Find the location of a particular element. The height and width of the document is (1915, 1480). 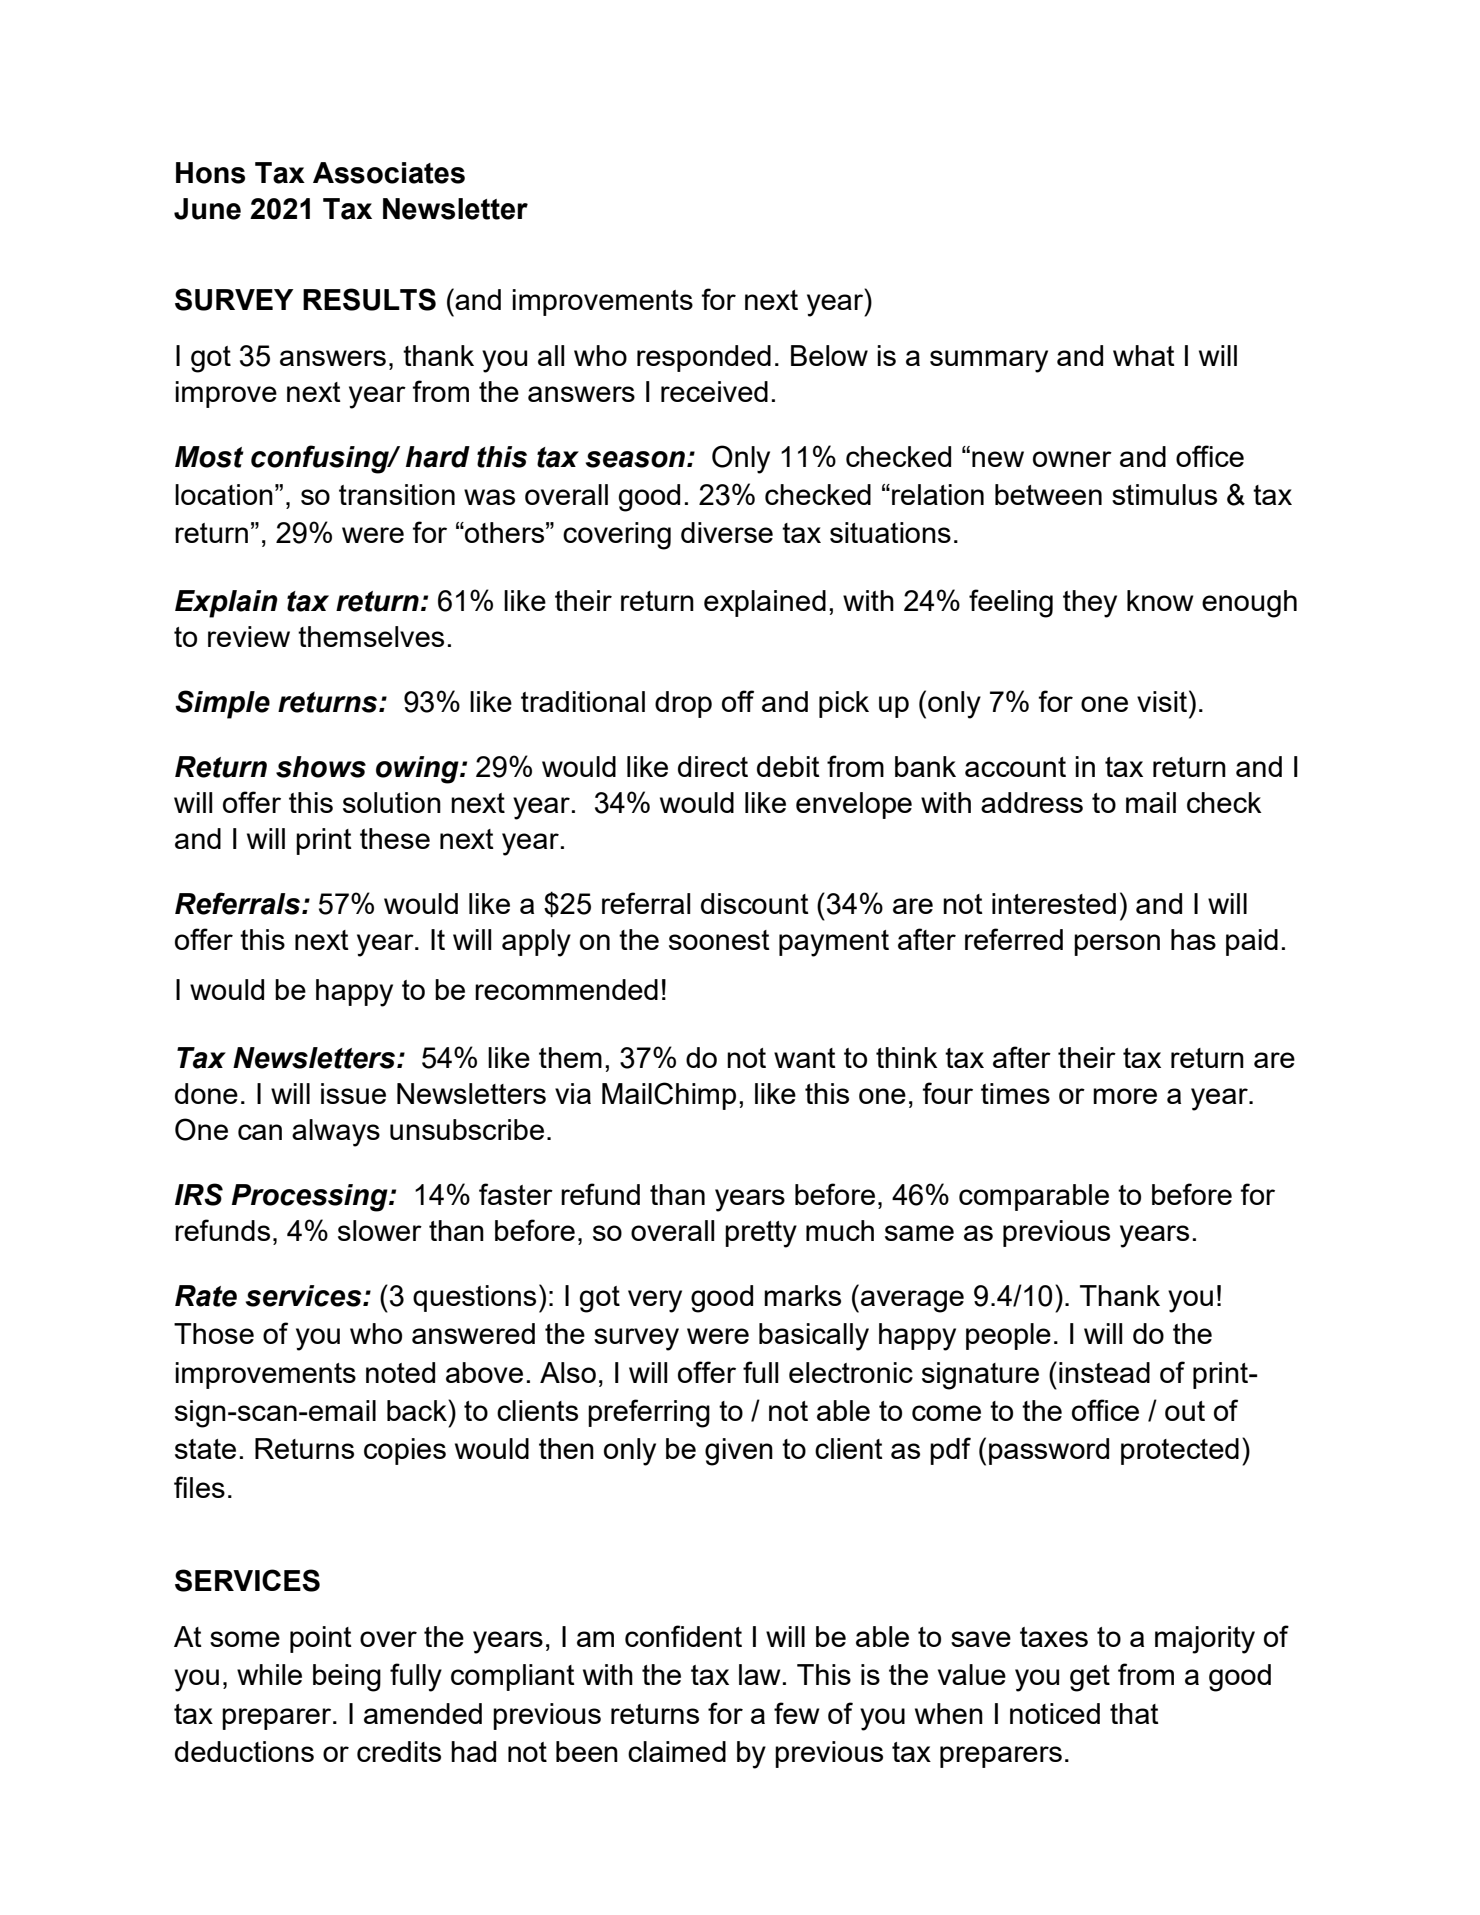

more is located at coordinates (1125, 1096).
